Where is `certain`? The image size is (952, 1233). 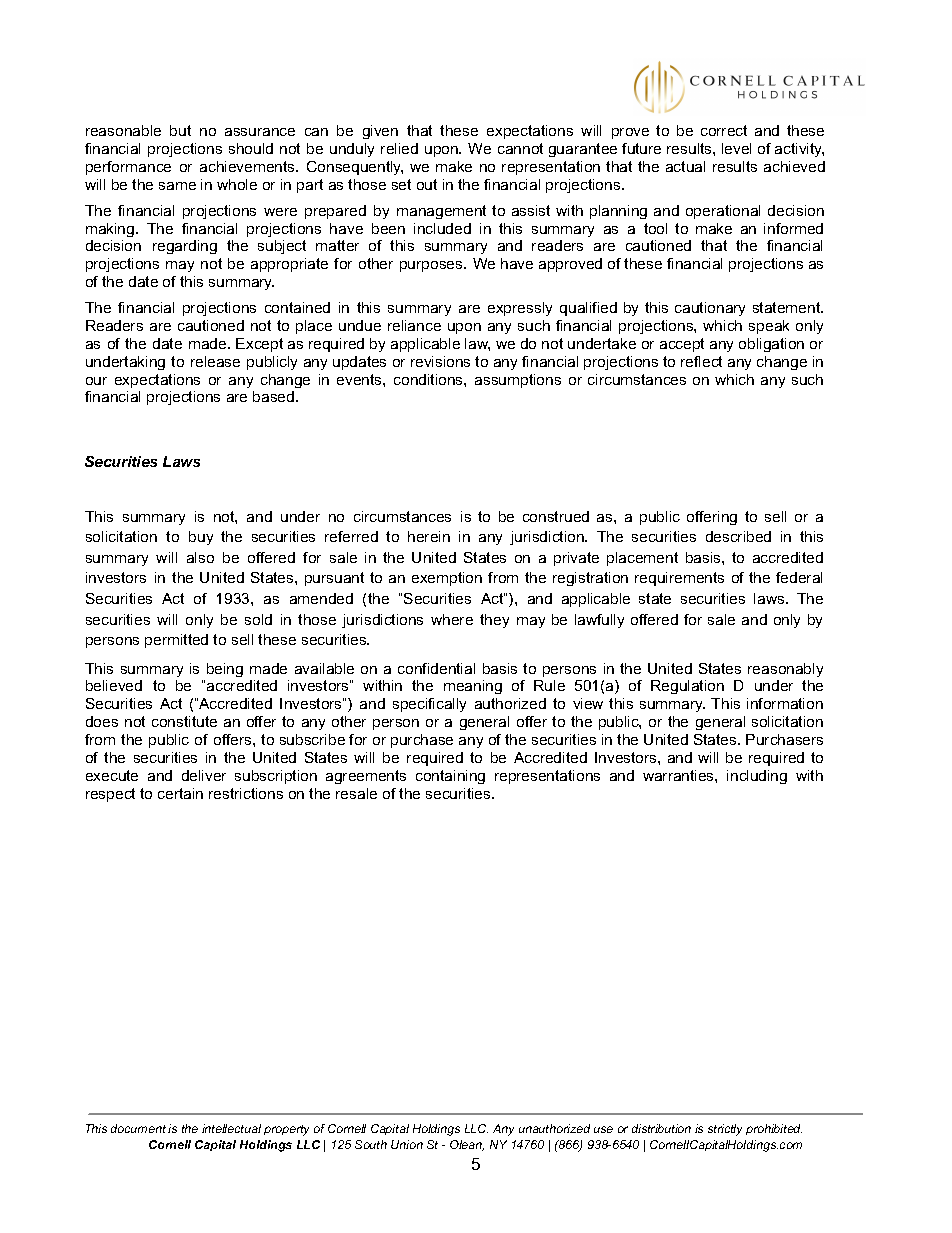 certain is located at coordinates (180, 793).
